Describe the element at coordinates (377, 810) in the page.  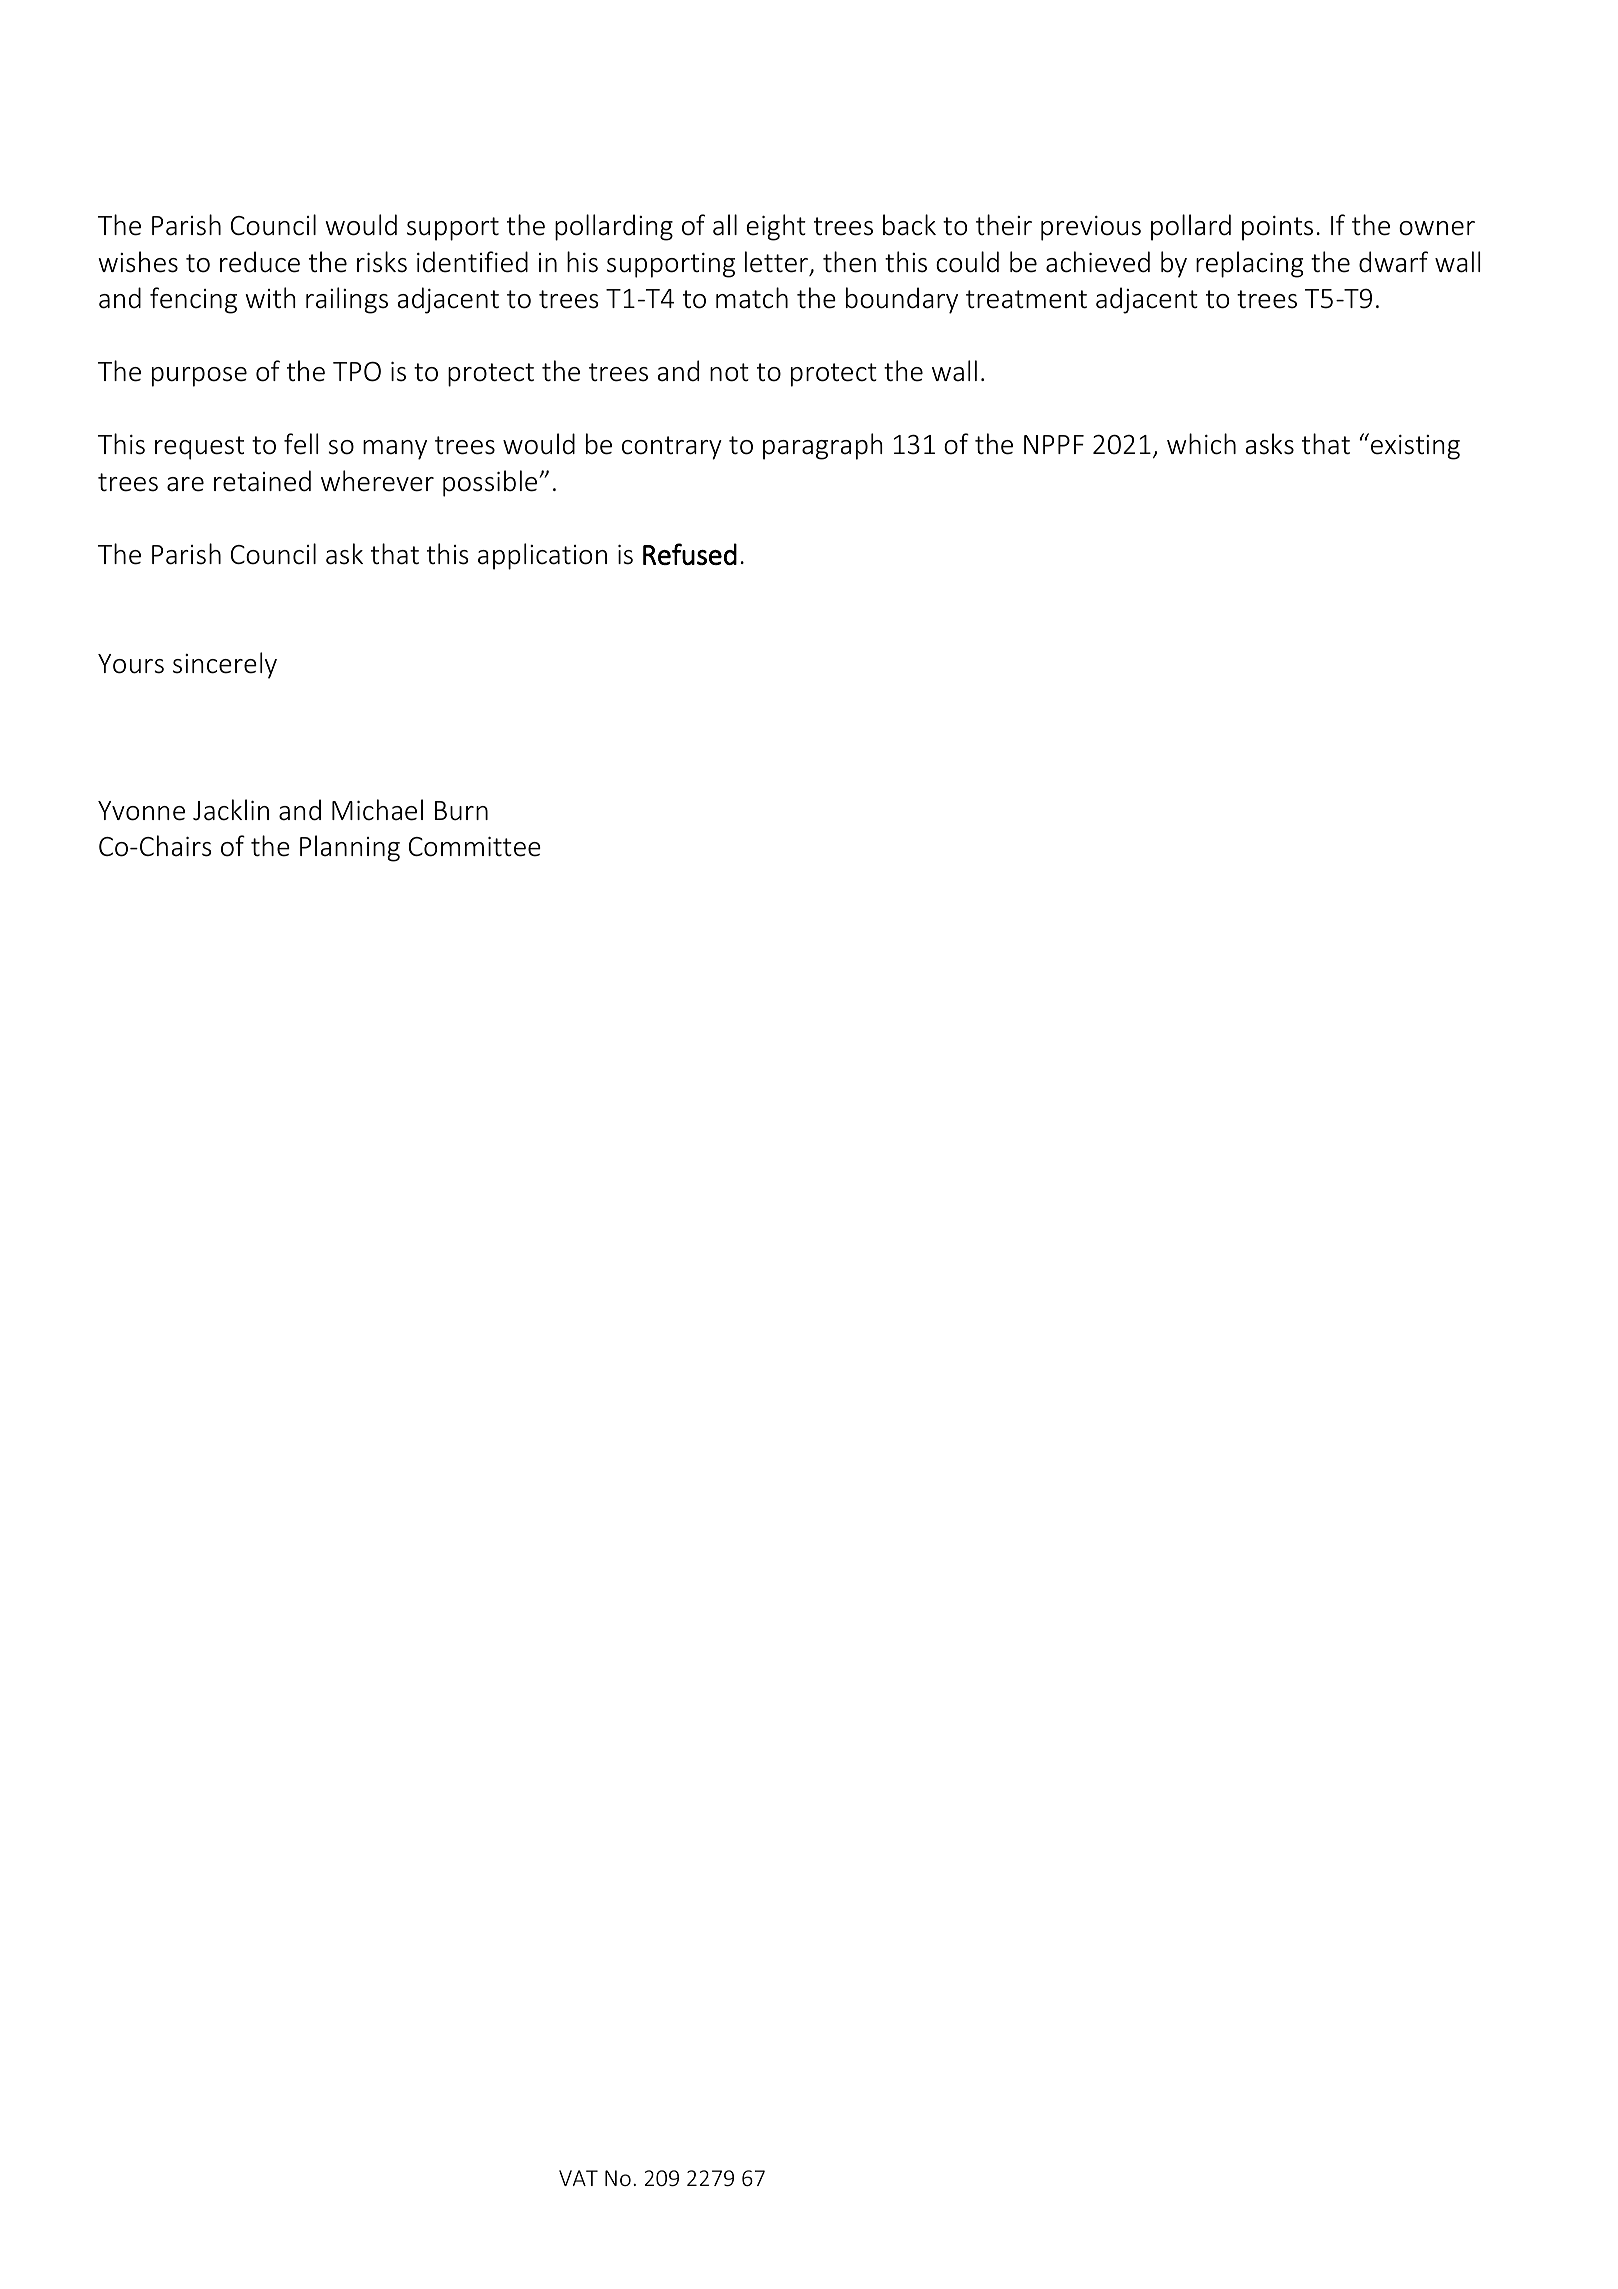
I see `Michael` at that location.
